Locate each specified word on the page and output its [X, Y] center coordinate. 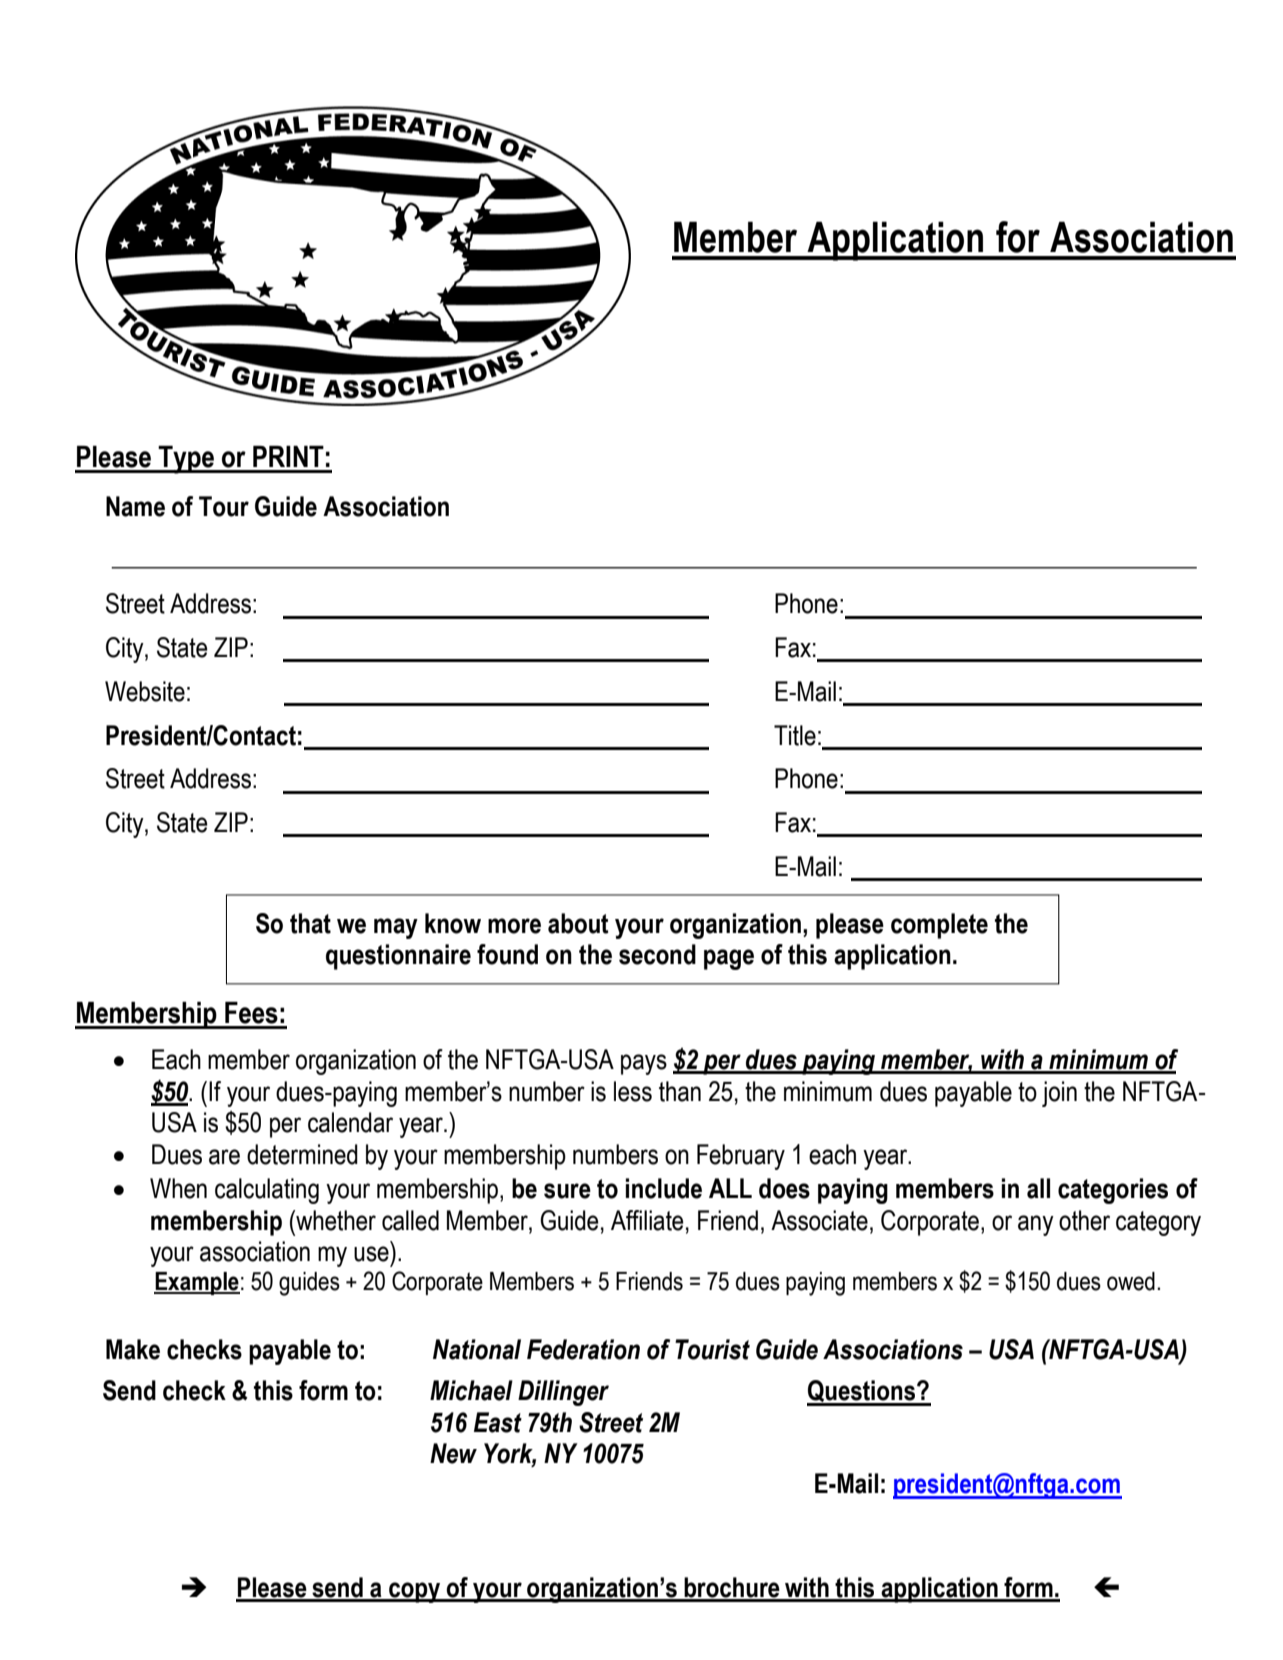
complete [939, 926]
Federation [583, 1349]
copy [415, 1592]
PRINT [288, 456]
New [453, 1453]
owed [1131, 1281]
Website [145, 691]
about [578, 923]
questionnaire [398, 957]
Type [186, 460]
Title [795, 735]
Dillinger [563, 1393]
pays [644, 1064]
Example [197, 1283]
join [1059, 1094]
